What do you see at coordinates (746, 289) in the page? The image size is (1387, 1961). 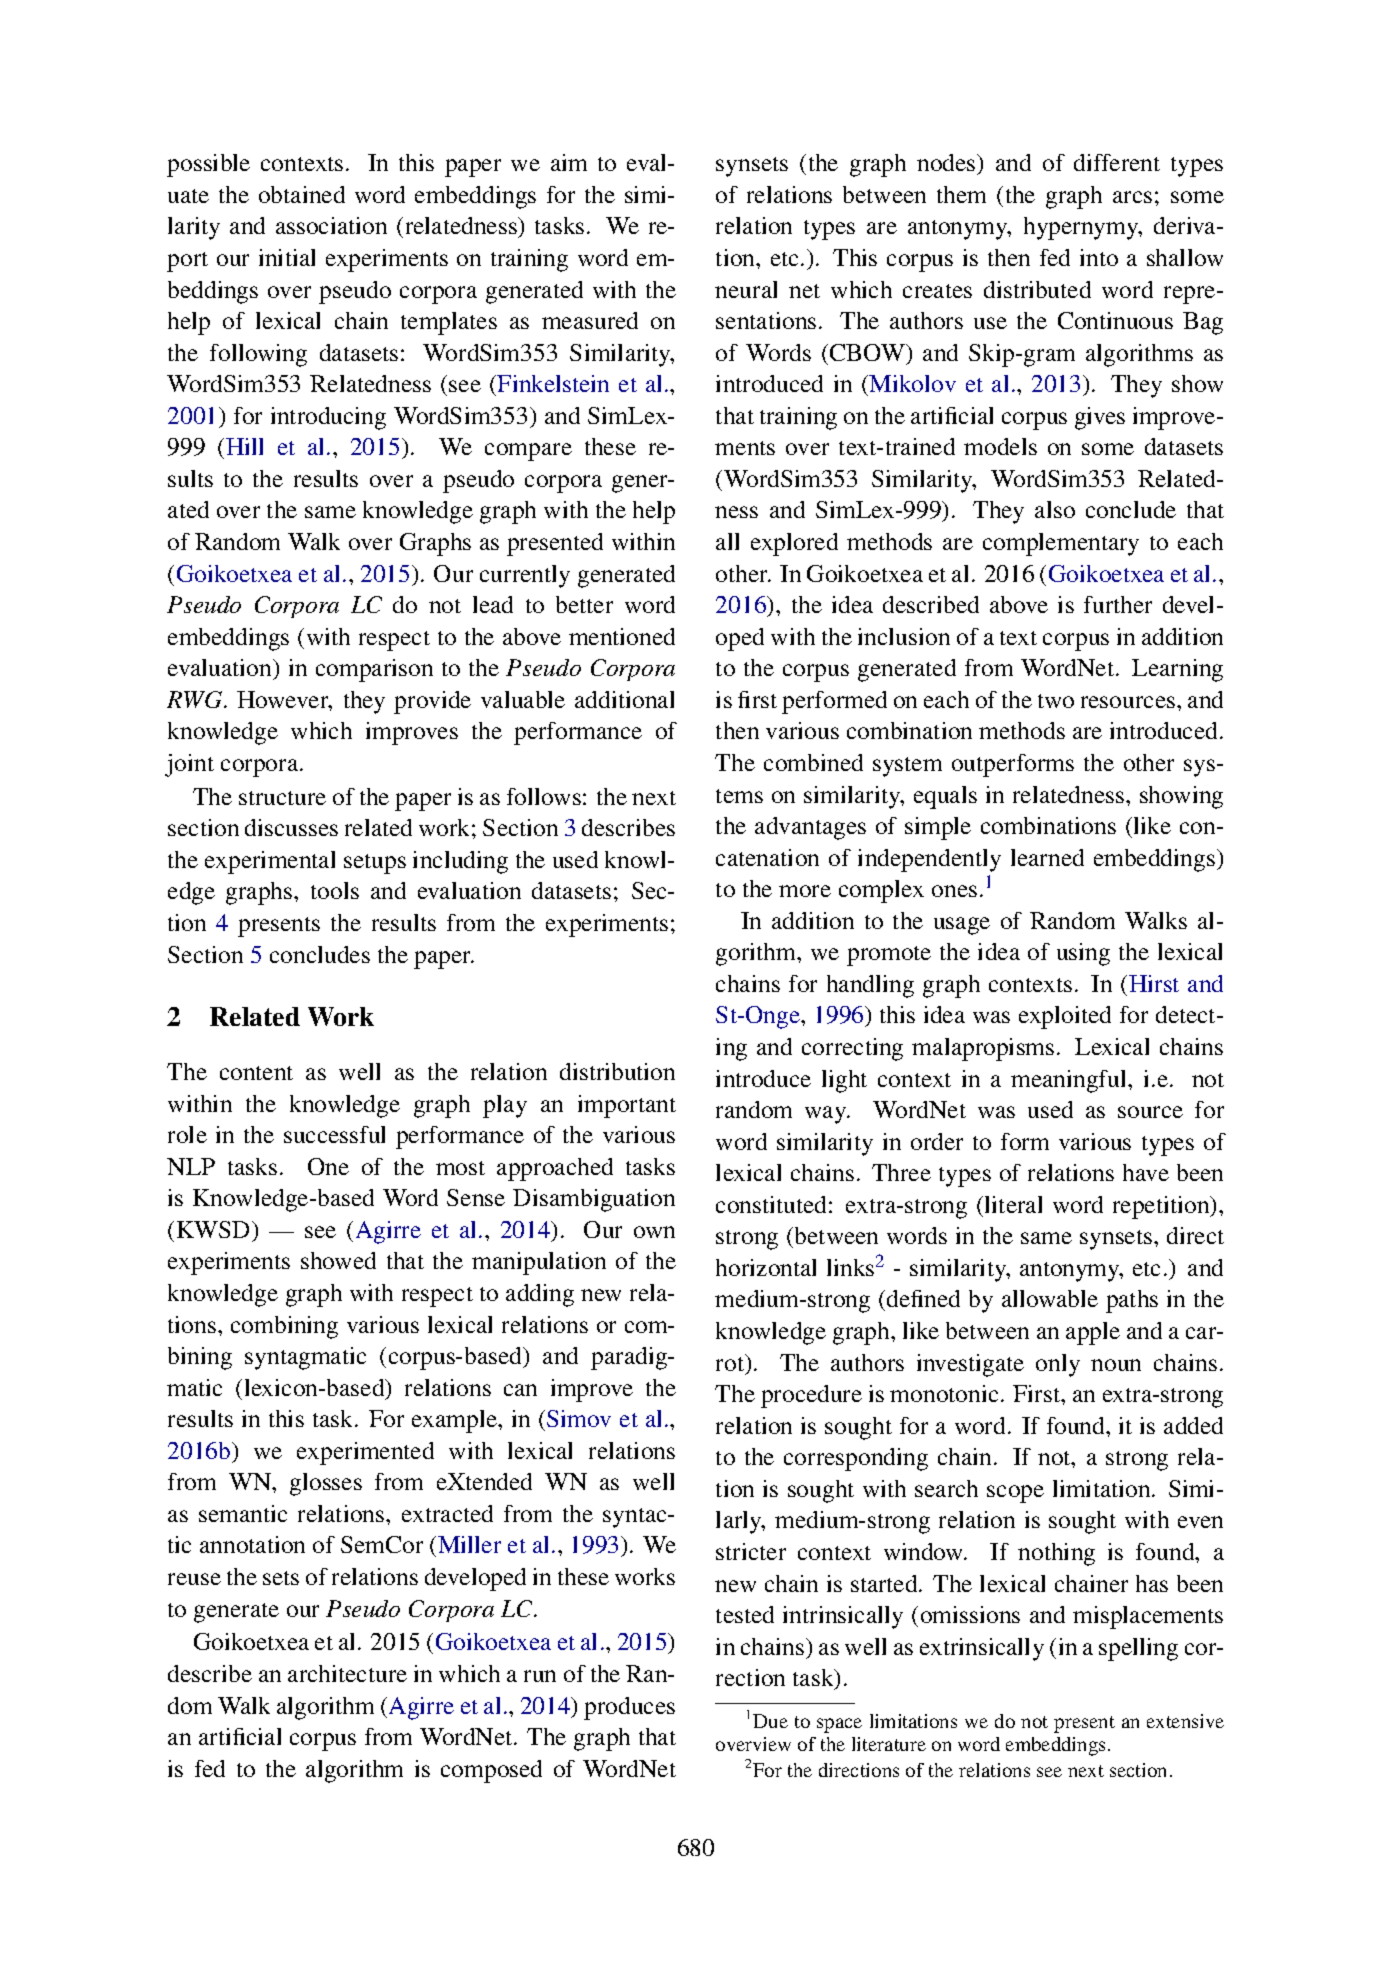 I see `neural` at bounding box center [746, 289].
